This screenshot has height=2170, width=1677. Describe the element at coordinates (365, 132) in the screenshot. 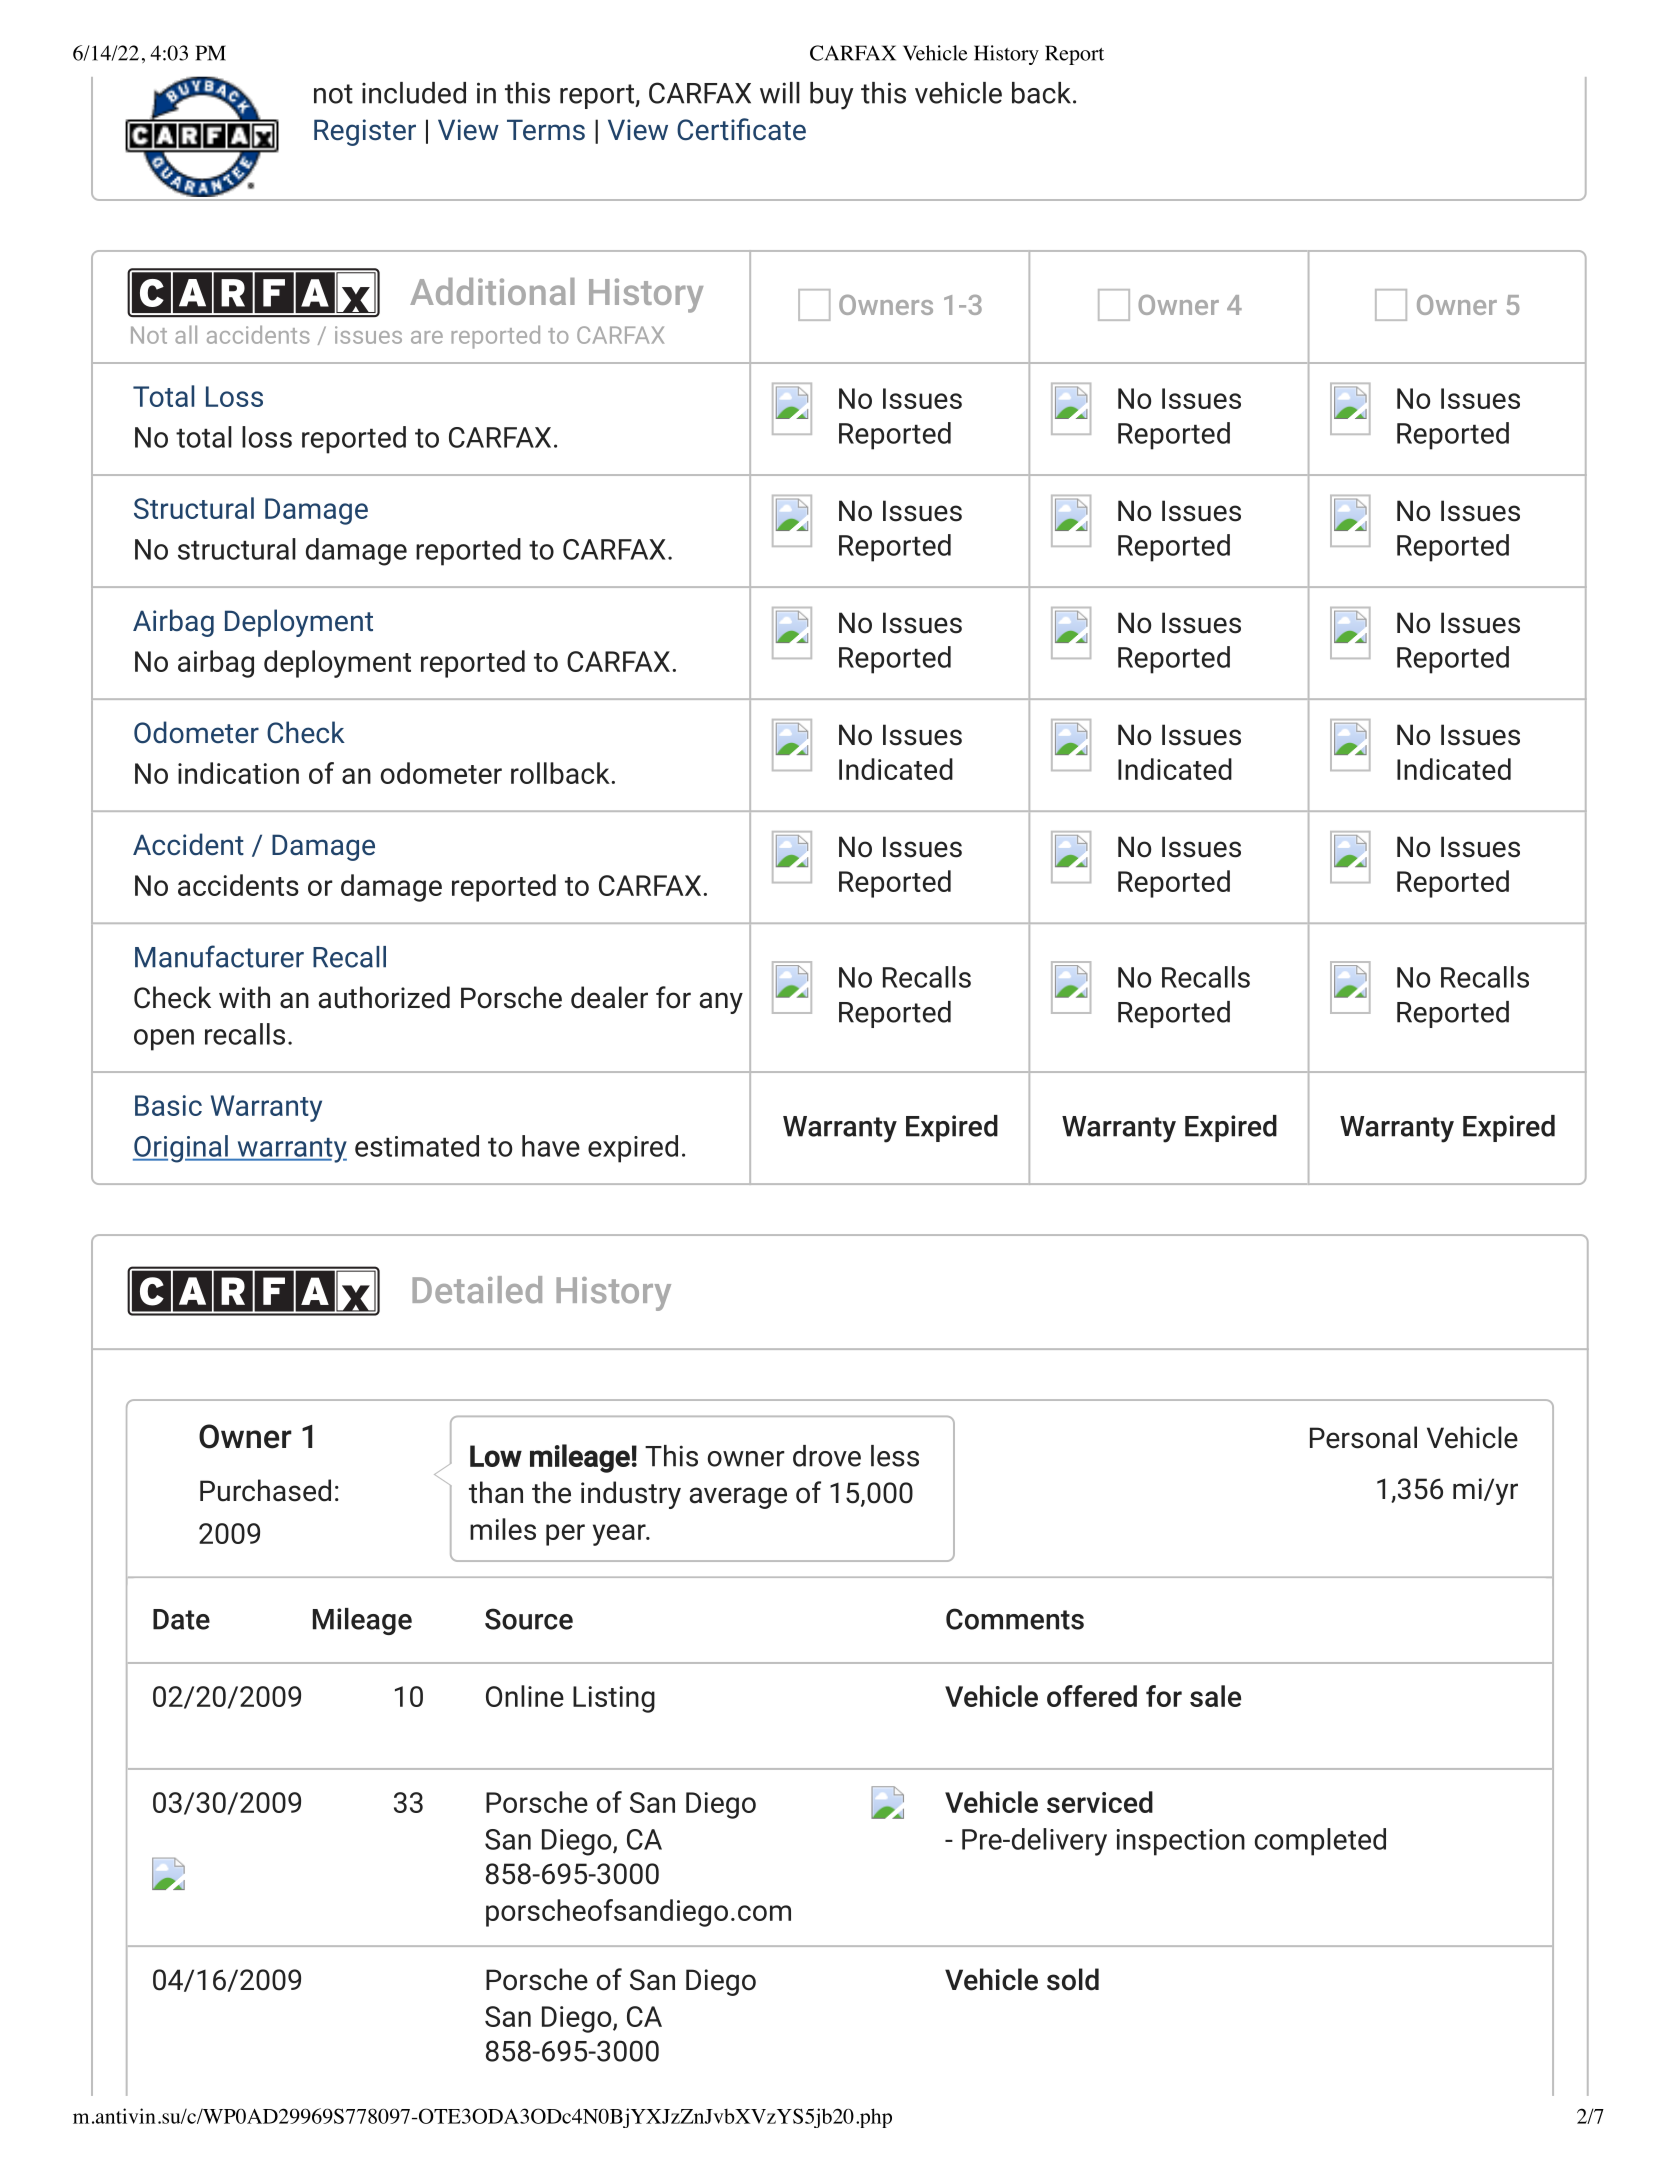

I see `Register` at that location.
